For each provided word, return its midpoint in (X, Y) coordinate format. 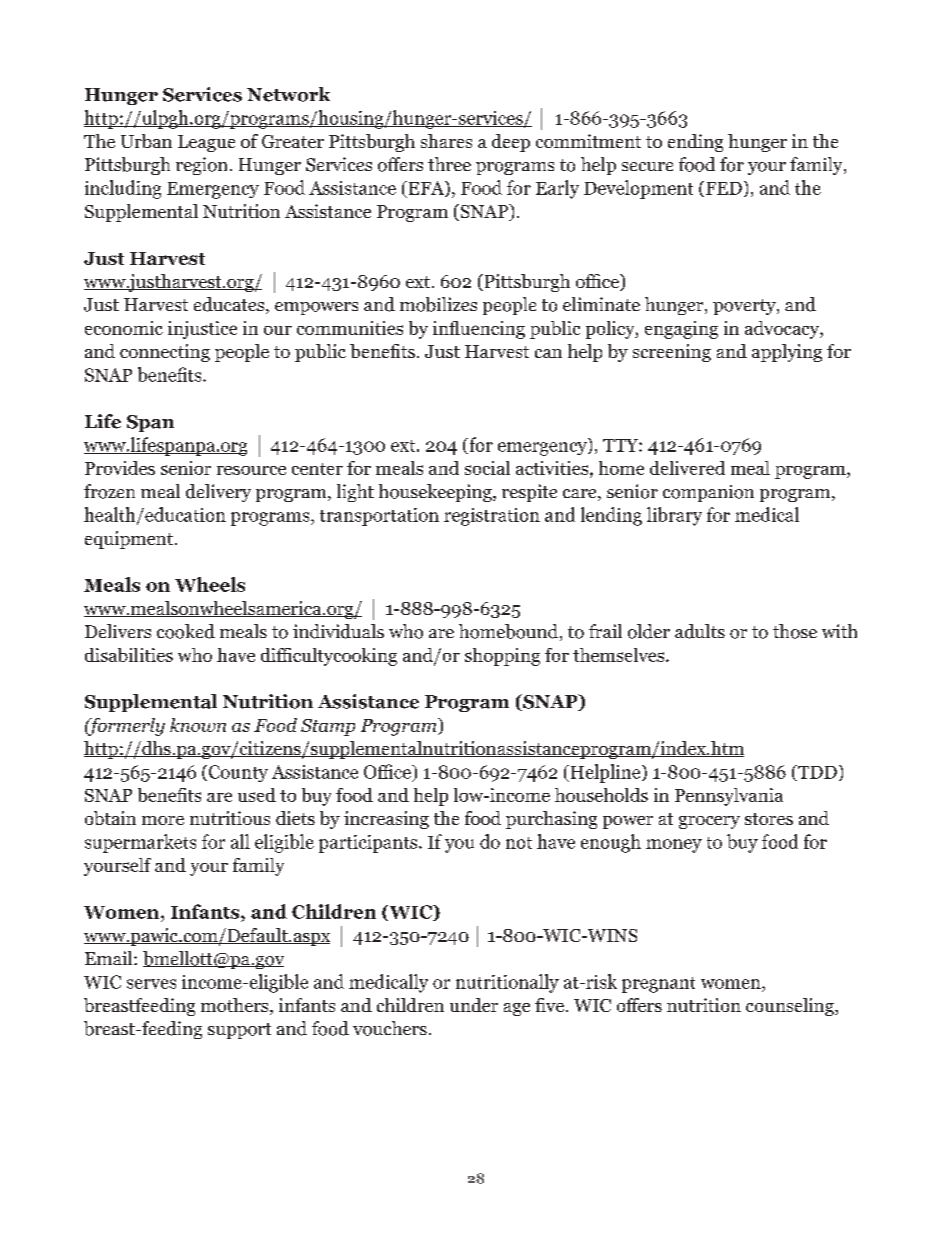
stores (769, 819)
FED (722, 189)
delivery (218, 493)
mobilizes (438, 304)
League (206, 143)
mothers (236, 1006)
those (795, 631)
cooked (186, 631)
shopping (502, 657)
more (163, 820)
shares (446, 141)
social (487, 468)
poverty (745, 307)
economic (124, 328)
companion (708, 493)
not (519, 843)
